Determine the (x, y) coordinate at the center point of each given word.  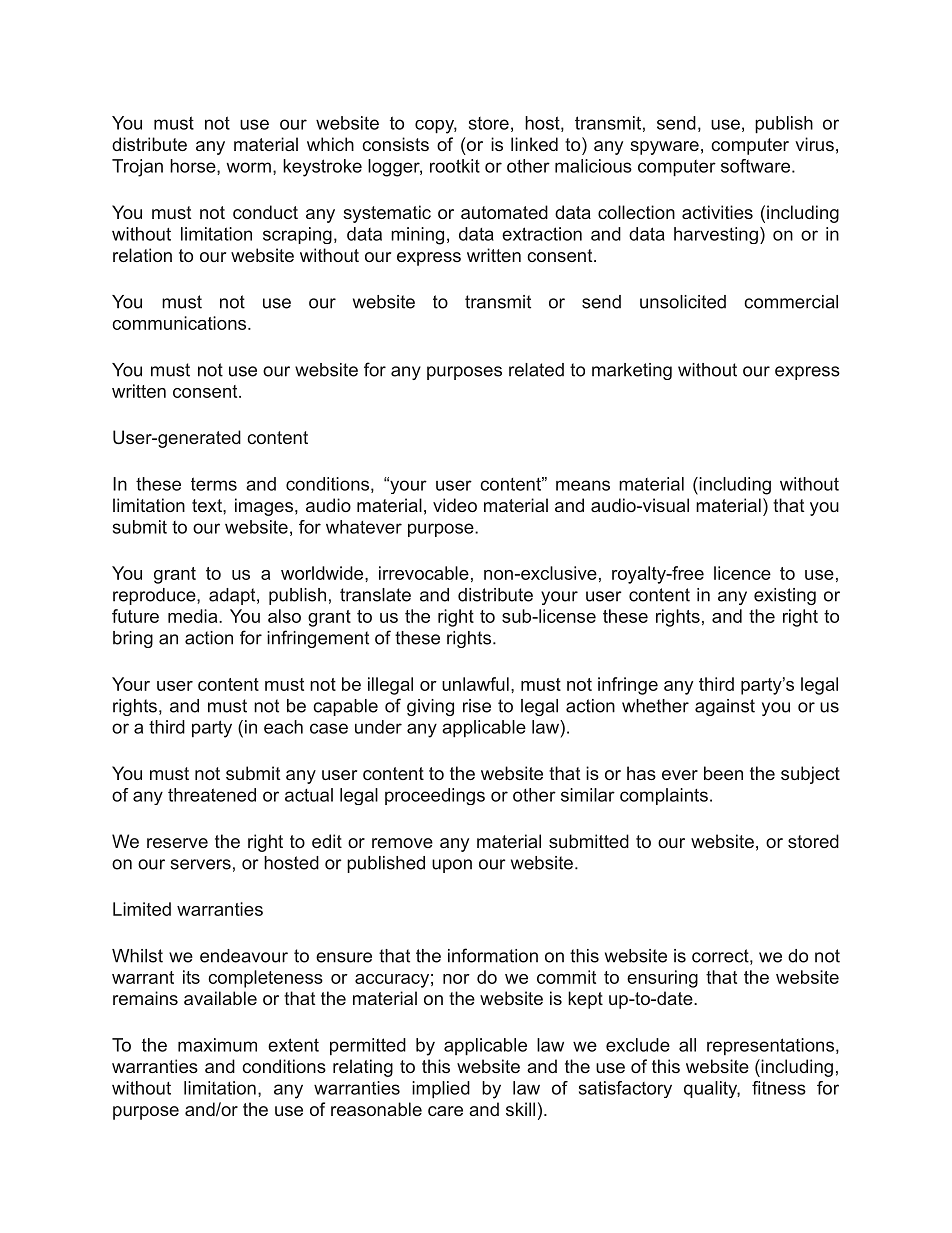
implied (441, 1090)
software (755, 166)
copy (436, 127)
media (194, 616)
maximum (217, 1045)
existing (785, 596)
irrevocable (424, 573)
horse (194, 166)
